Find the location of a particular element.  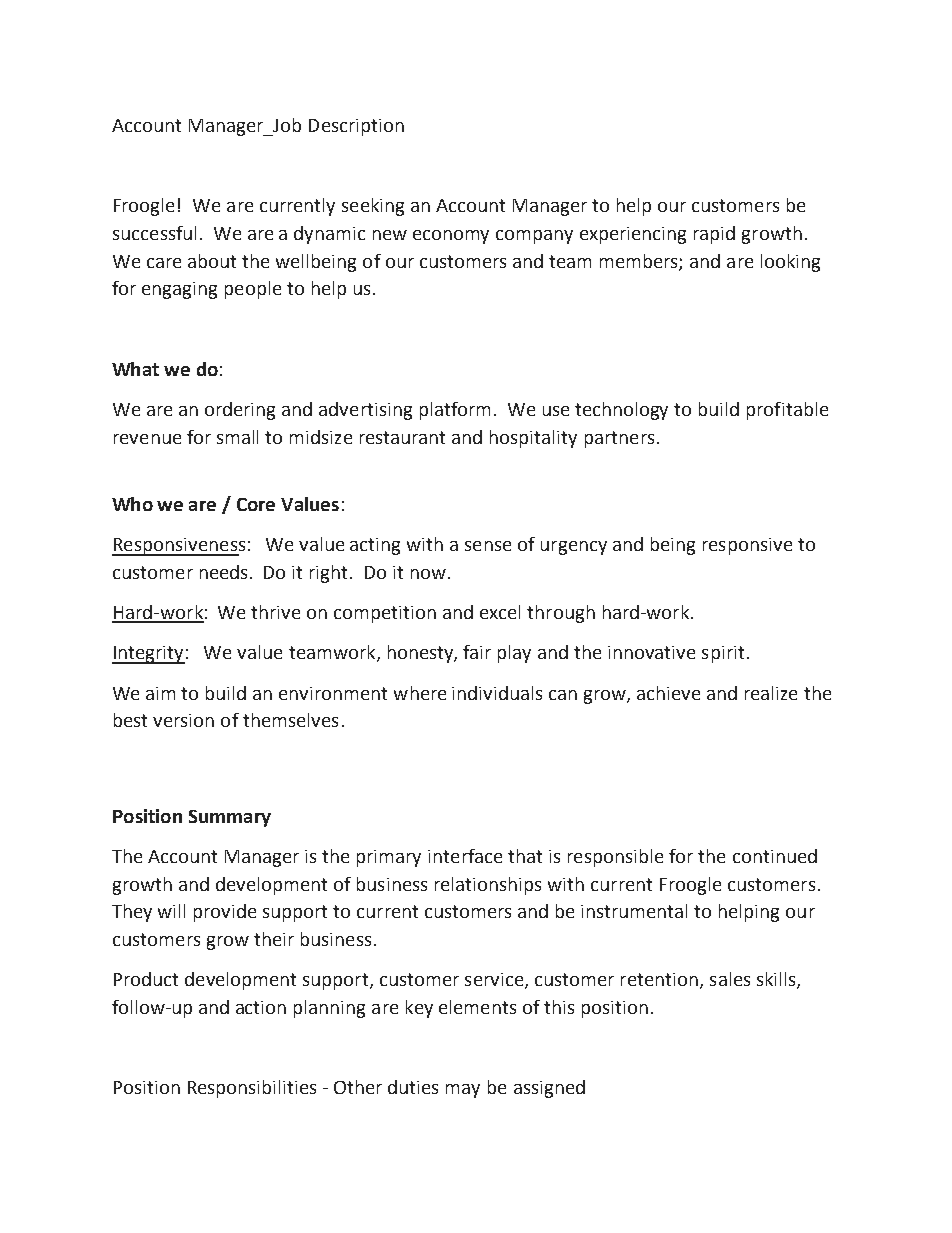

profitable is located at coordinates (787, 411).
